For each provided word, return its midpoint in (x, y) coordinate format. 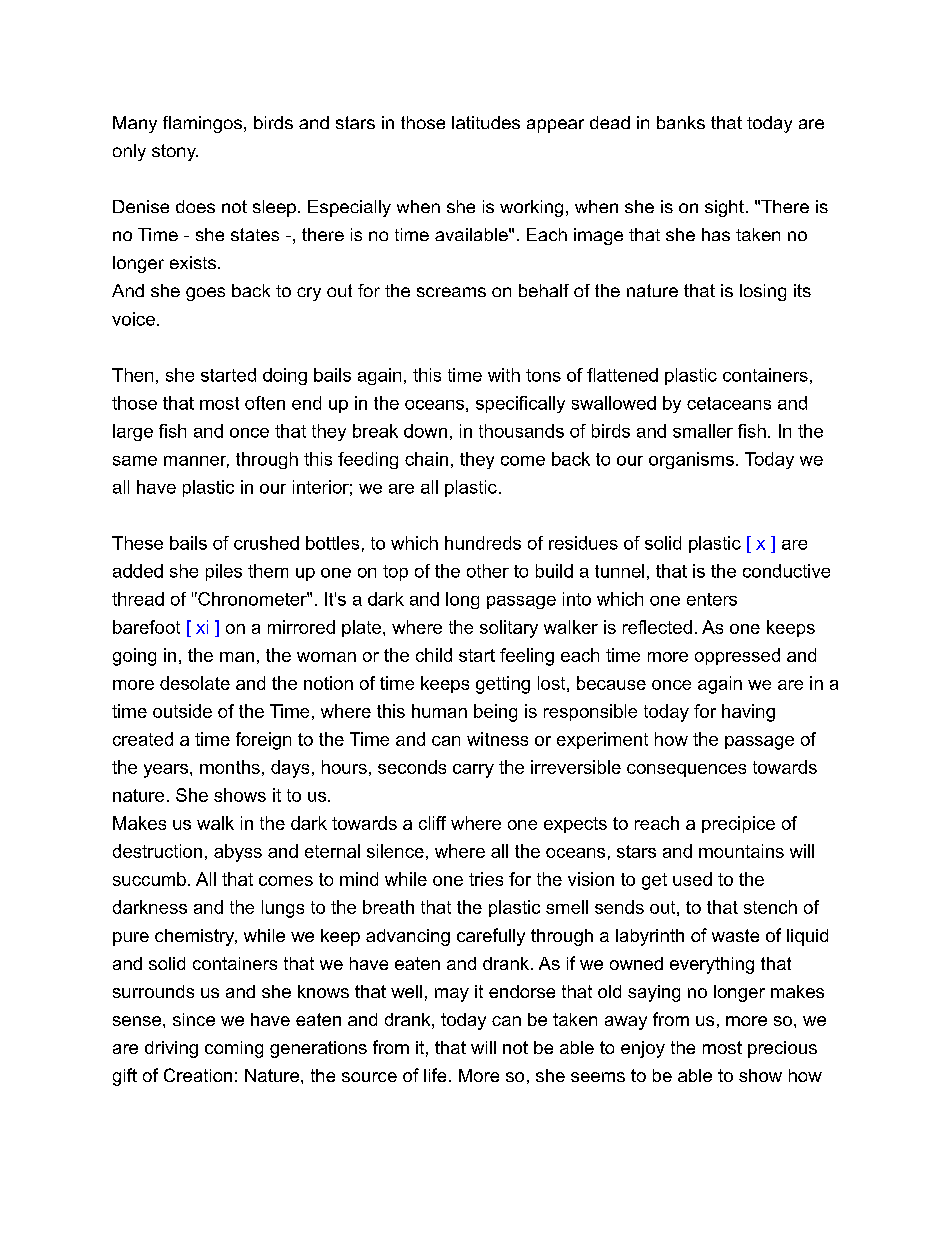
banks (681, 122)
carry (473, 771)
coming (234, 1049)
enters (712, 599)
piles (224, 572)
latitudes (486, 122)
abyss (238, 853)
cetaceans (729, 403)
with (504, 375)
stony (175, 152)
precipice (738, 824)
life (435, 1075)
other (488, 571)
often (265, 403)
